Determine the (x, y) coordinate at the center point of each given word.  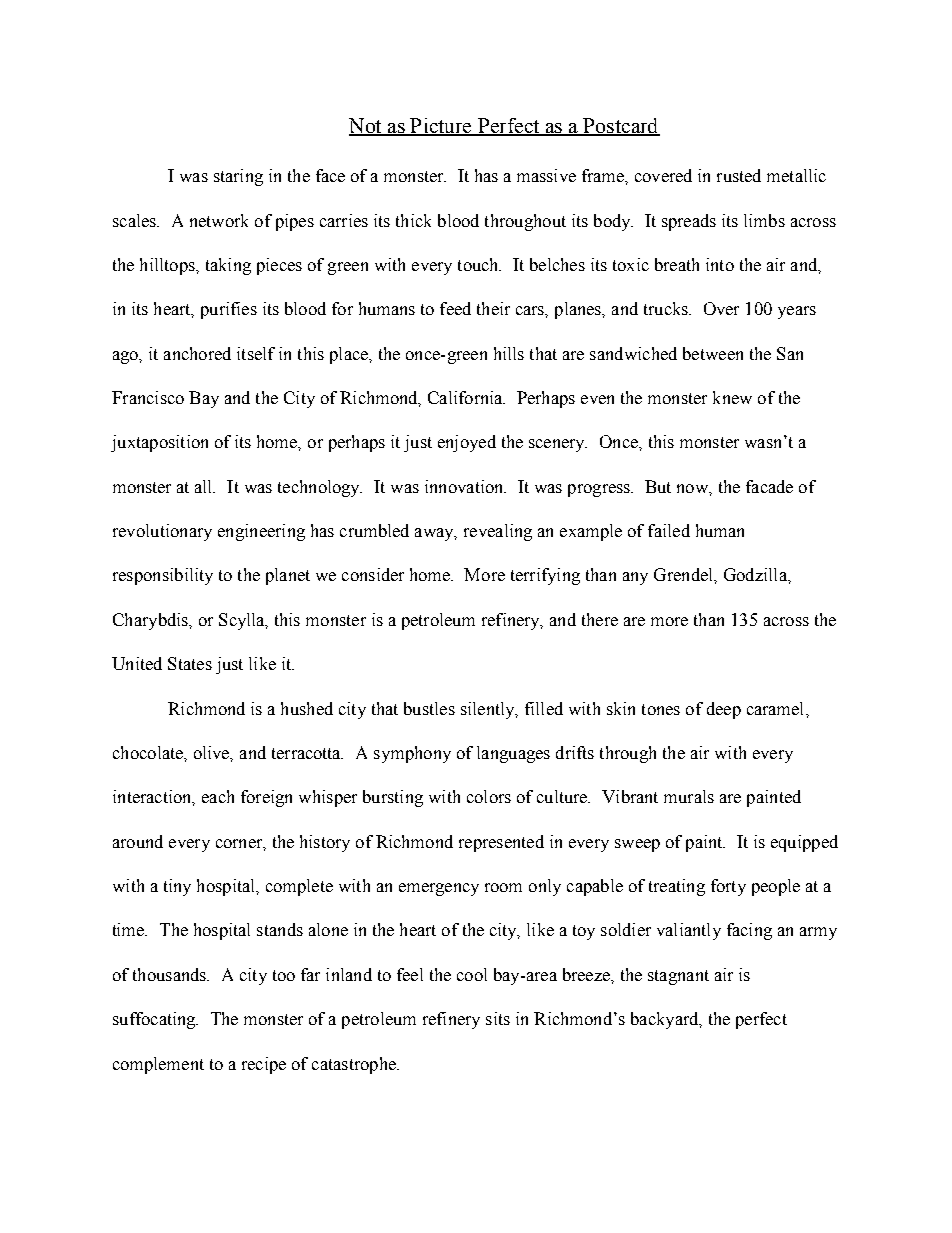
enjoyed (467, 443)
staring (238, 177)
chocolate (149, 752)
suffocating (155, 1020)
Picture (441, 127)
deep (724, 710)
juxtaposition (159, 443)
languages (513, 754)
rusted (739, 175)
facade (769, 486)
